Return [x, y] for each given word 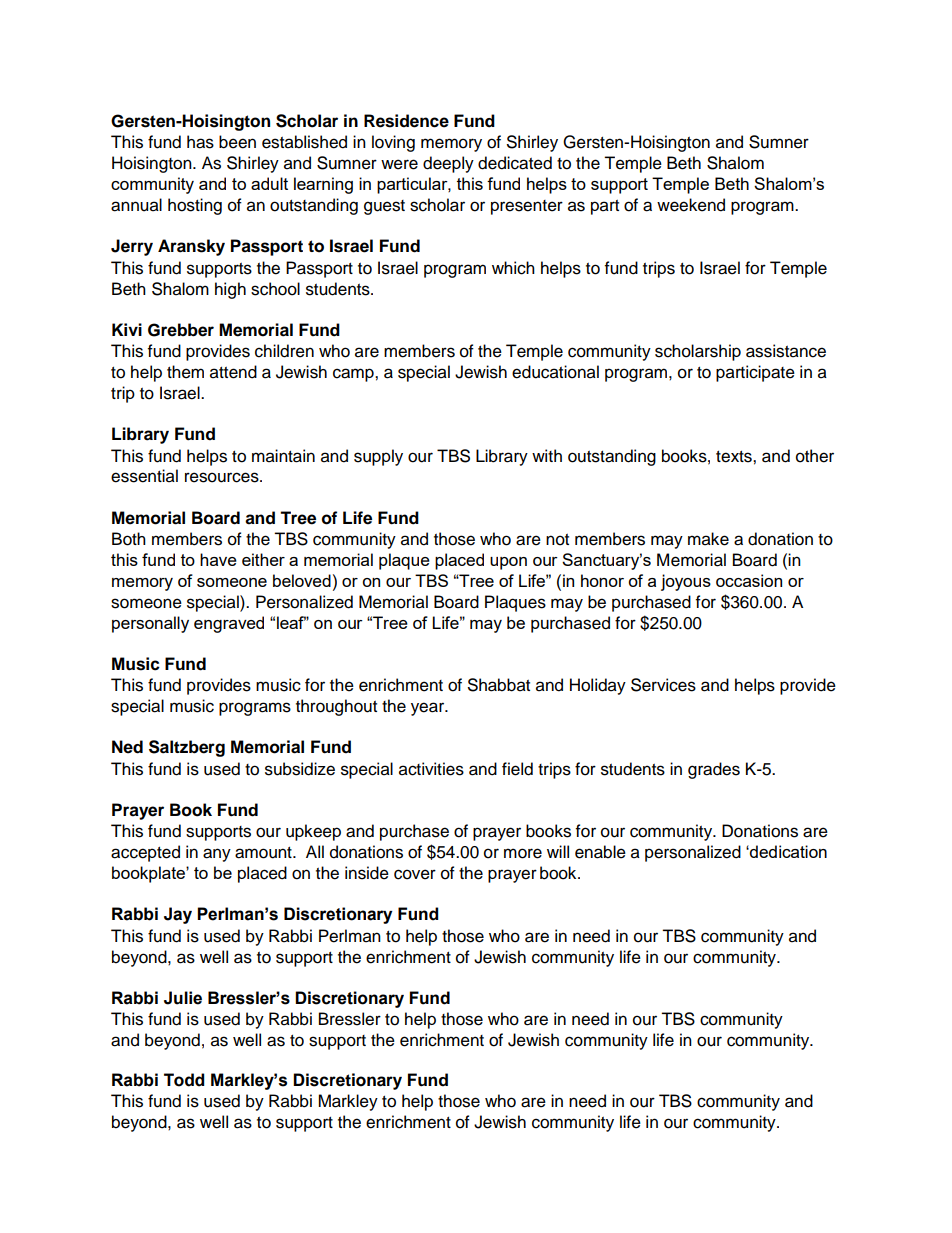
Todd [184, 1080]
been [237, 142]
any [217, 855]
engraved [229, 624]
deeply [448, 164]
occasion [749, 580]
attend [233, 372]
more [523, 853]
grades [714, 770]
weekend [691, 205]
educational [555, 372]
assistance [786, 351]
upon [508, 563]
